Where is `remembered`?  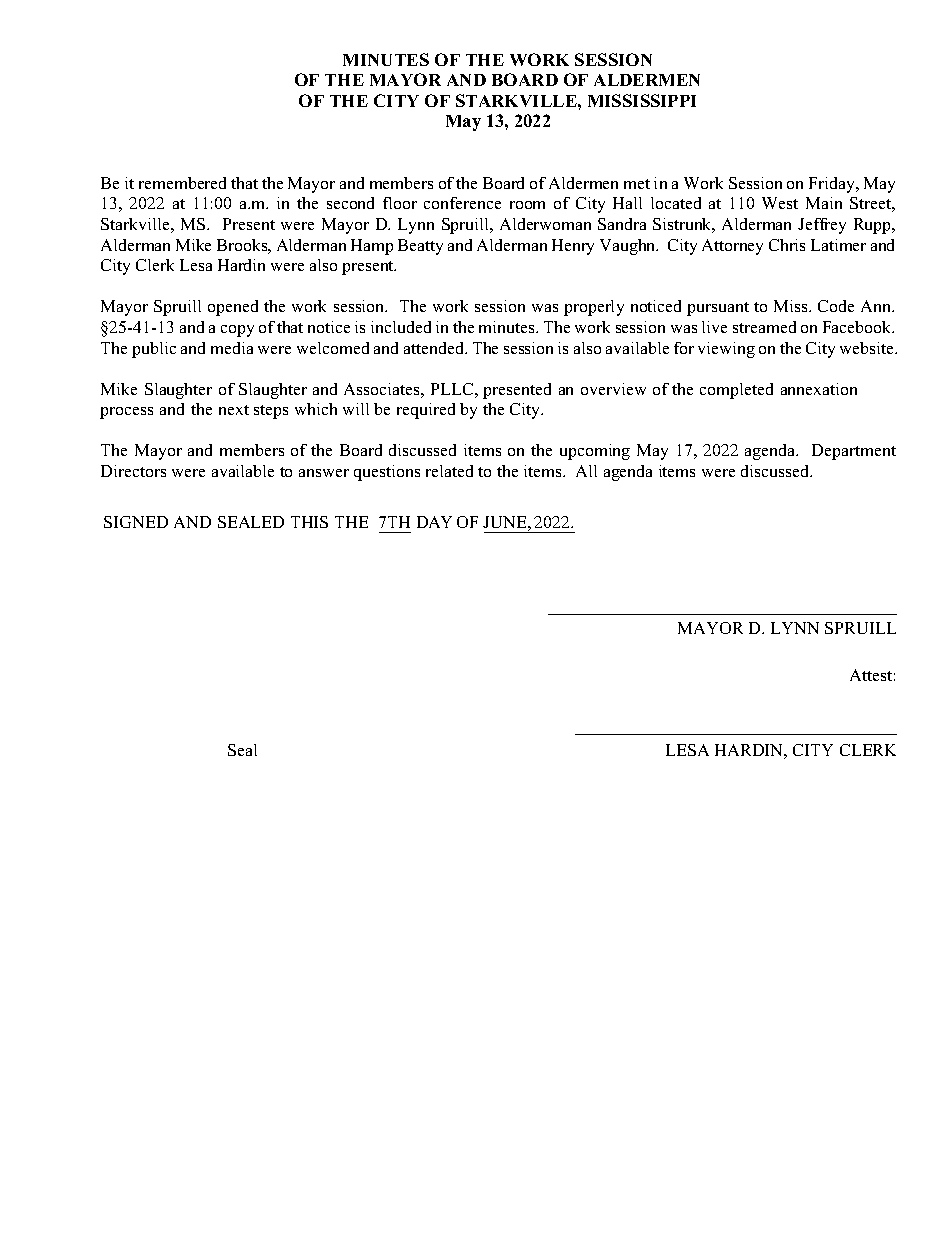 remembered is located at coordinates (182, 183).
